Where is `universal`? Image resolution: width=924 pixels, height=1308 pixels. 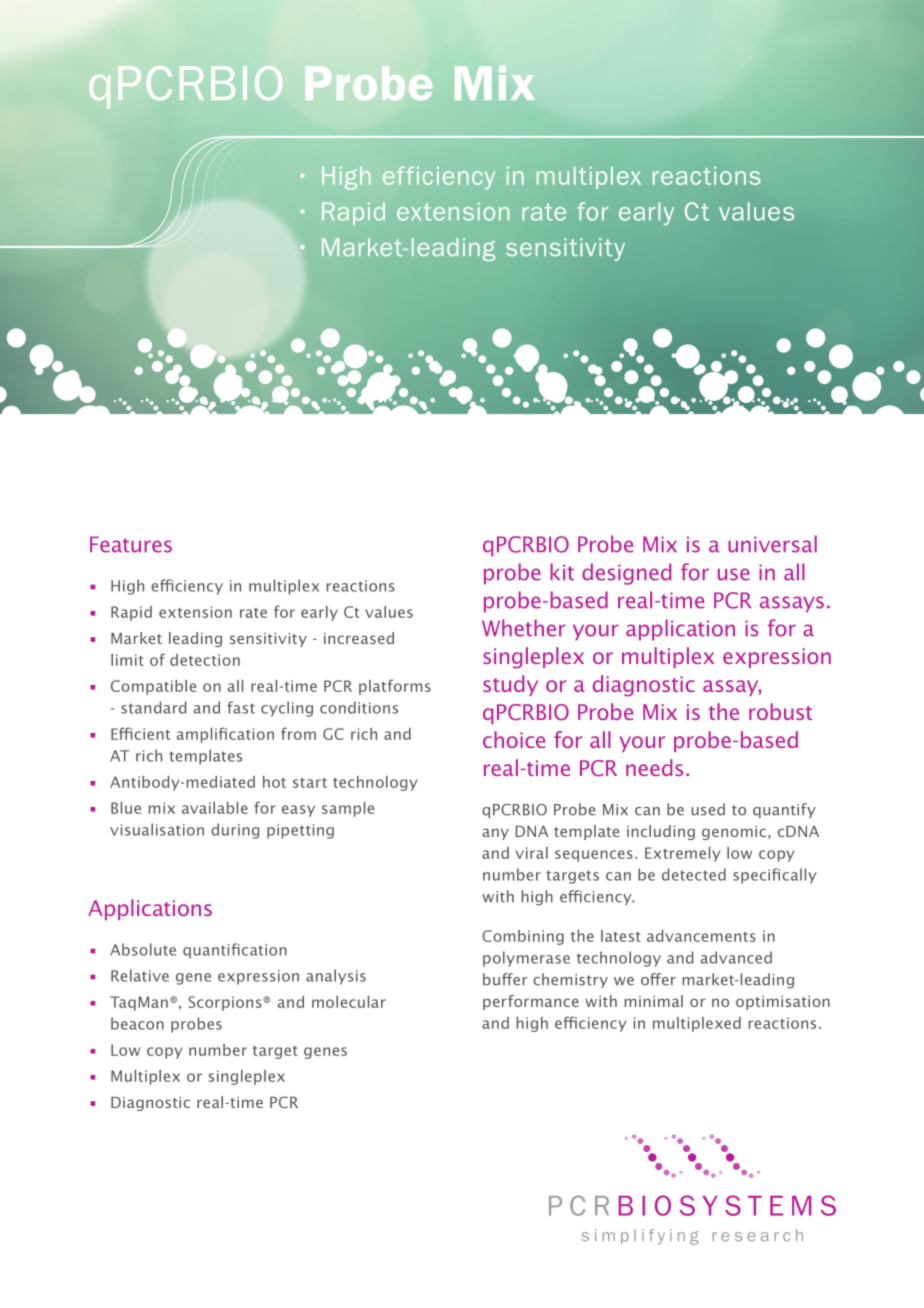
universal is located at coordinates (772, 544).
